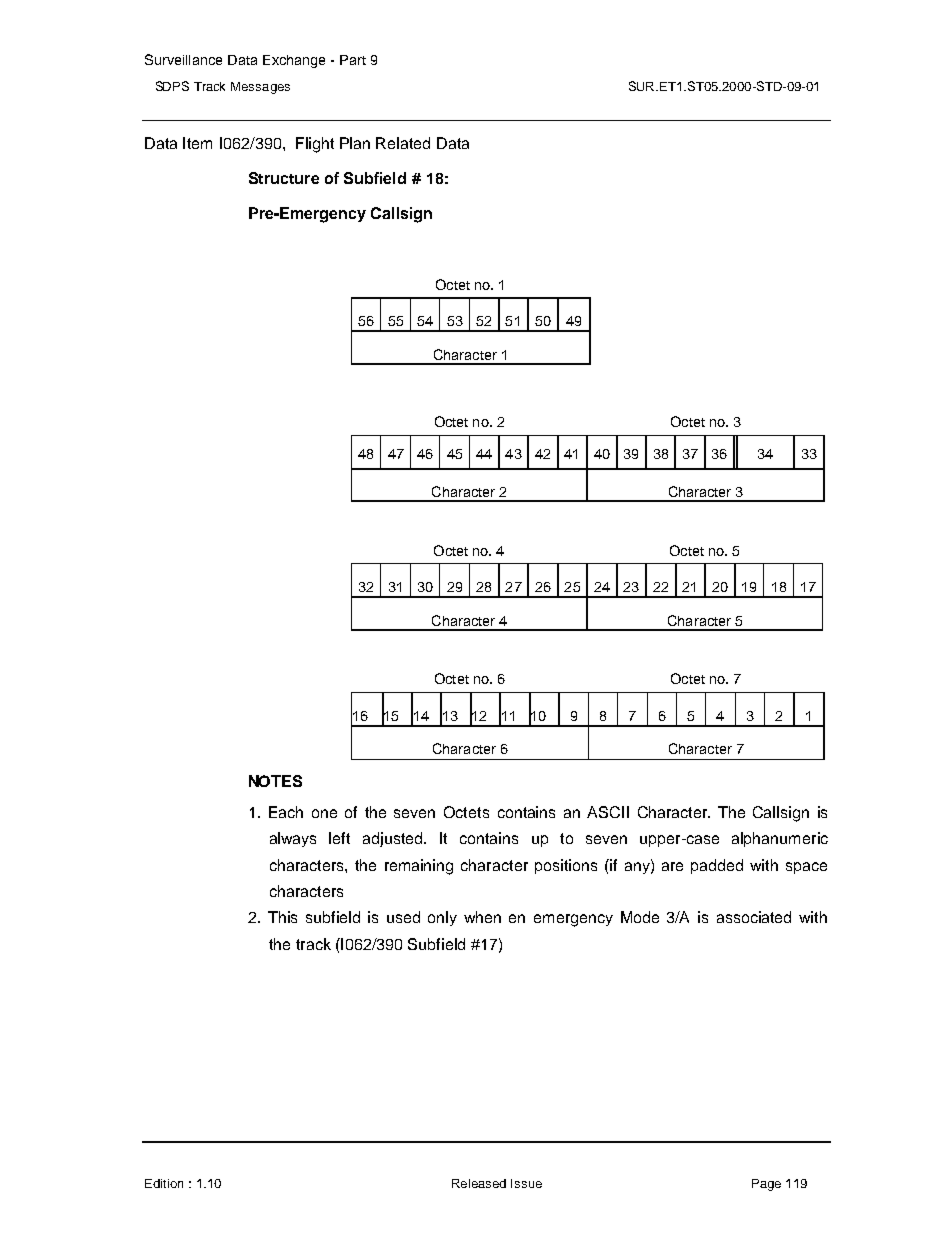 The image size is (952, 1233). What do you see at coordinates (275, 781) in the screenshot?
I see `NOTES` at bounding box center [275, 781].
